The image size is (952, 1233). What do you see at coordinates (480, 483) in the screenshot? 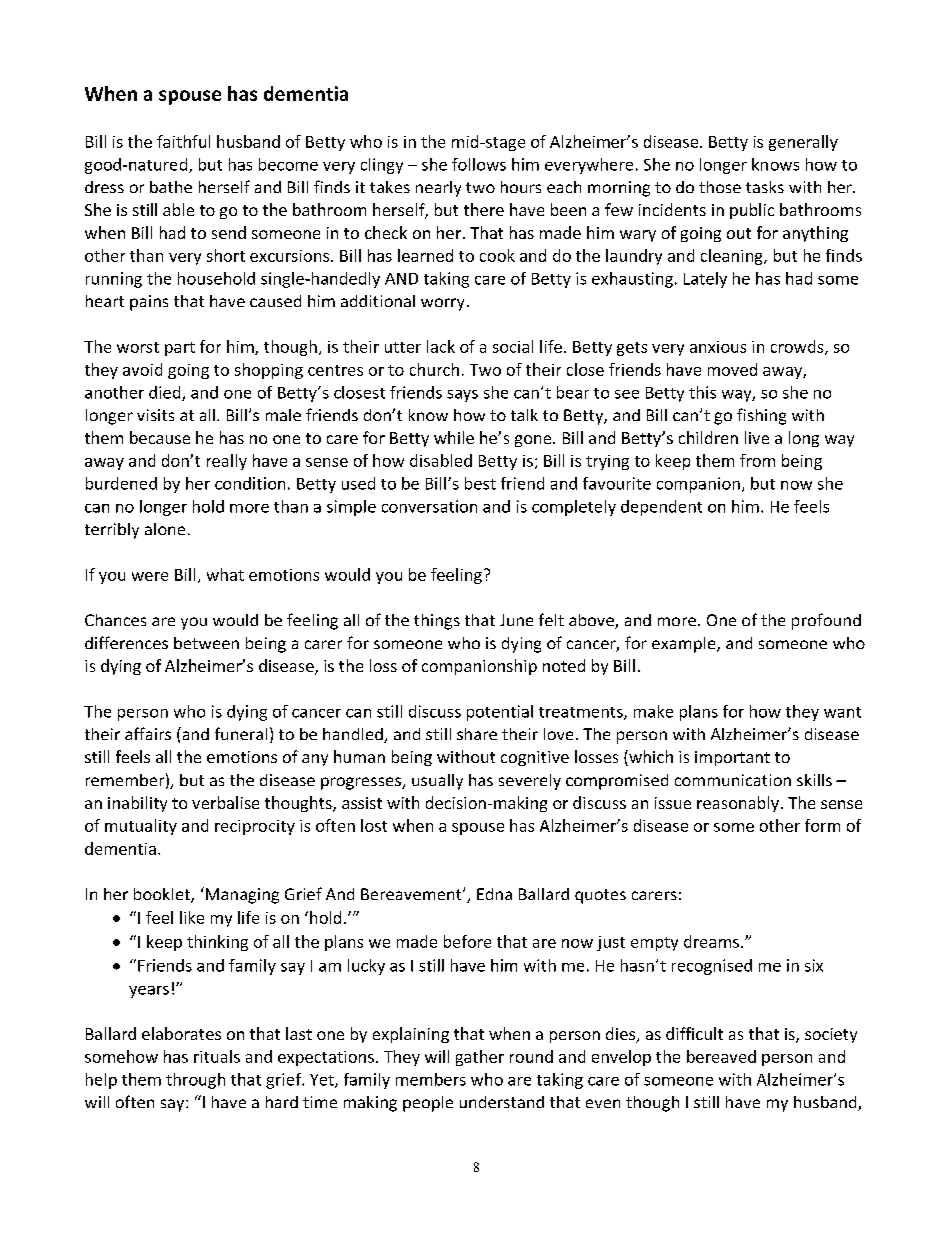
I see `best` at bounding box center [480, 483].
